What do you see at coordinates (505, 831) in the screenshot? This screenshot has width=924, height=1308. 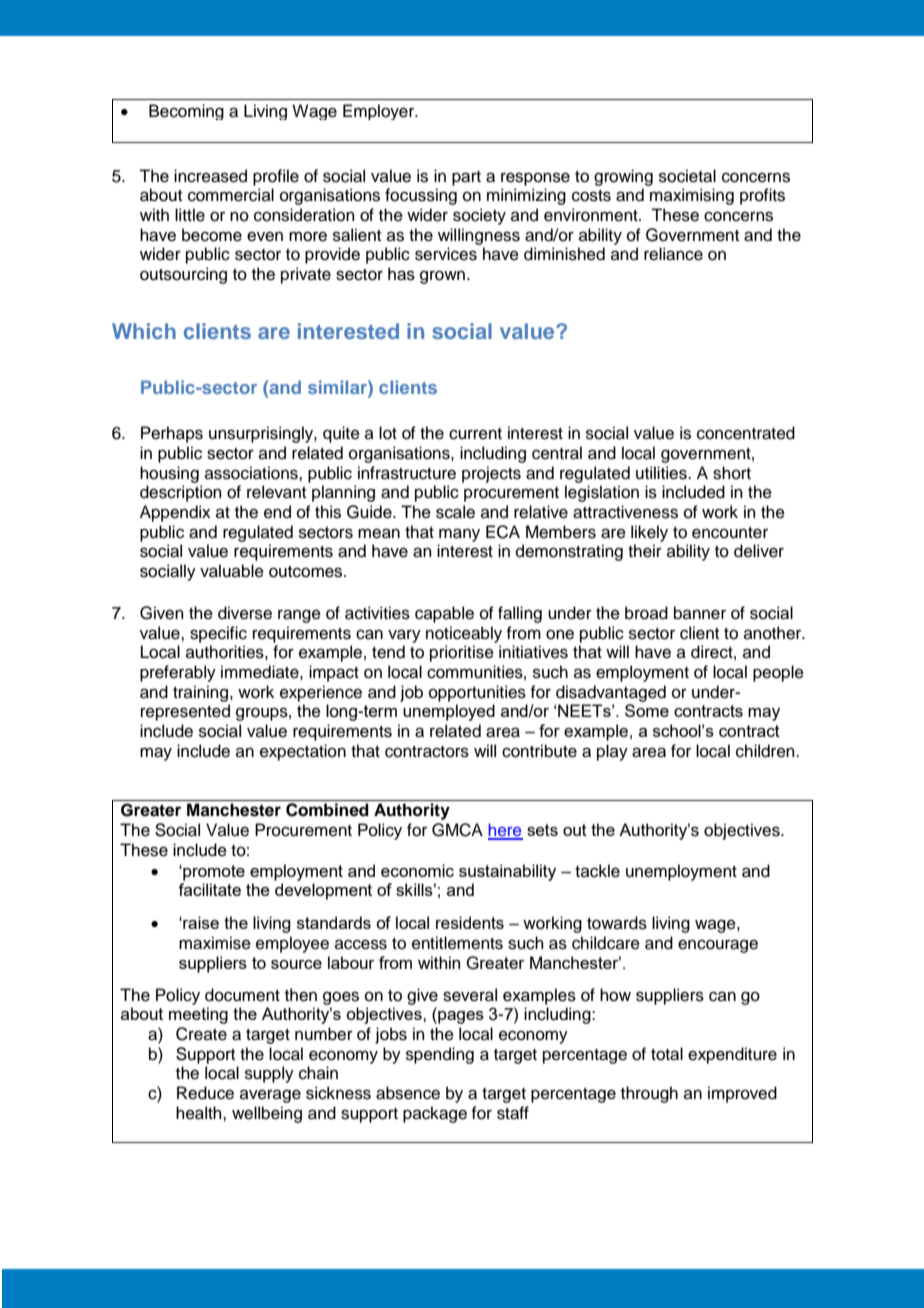 I see `here` at bounding box center [505, 831].
